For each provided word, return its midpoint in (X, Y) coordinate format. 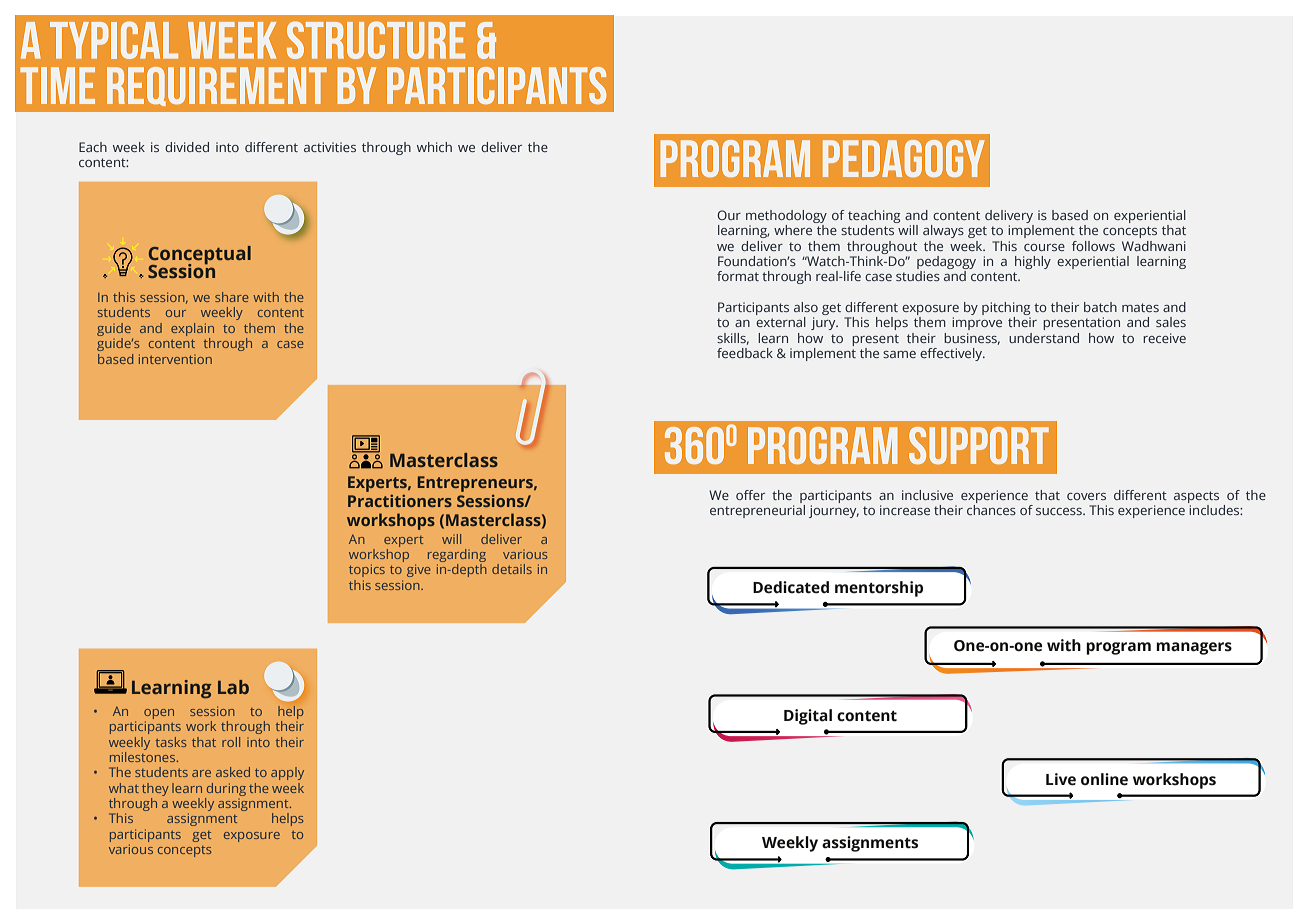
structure (376, 40)
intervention (175, 359)
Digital (808, 717)
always (943, 231)
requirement (217, 86)
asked (233, 772)
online (1104, 779)
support (979, 445)
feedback (745, 353)
